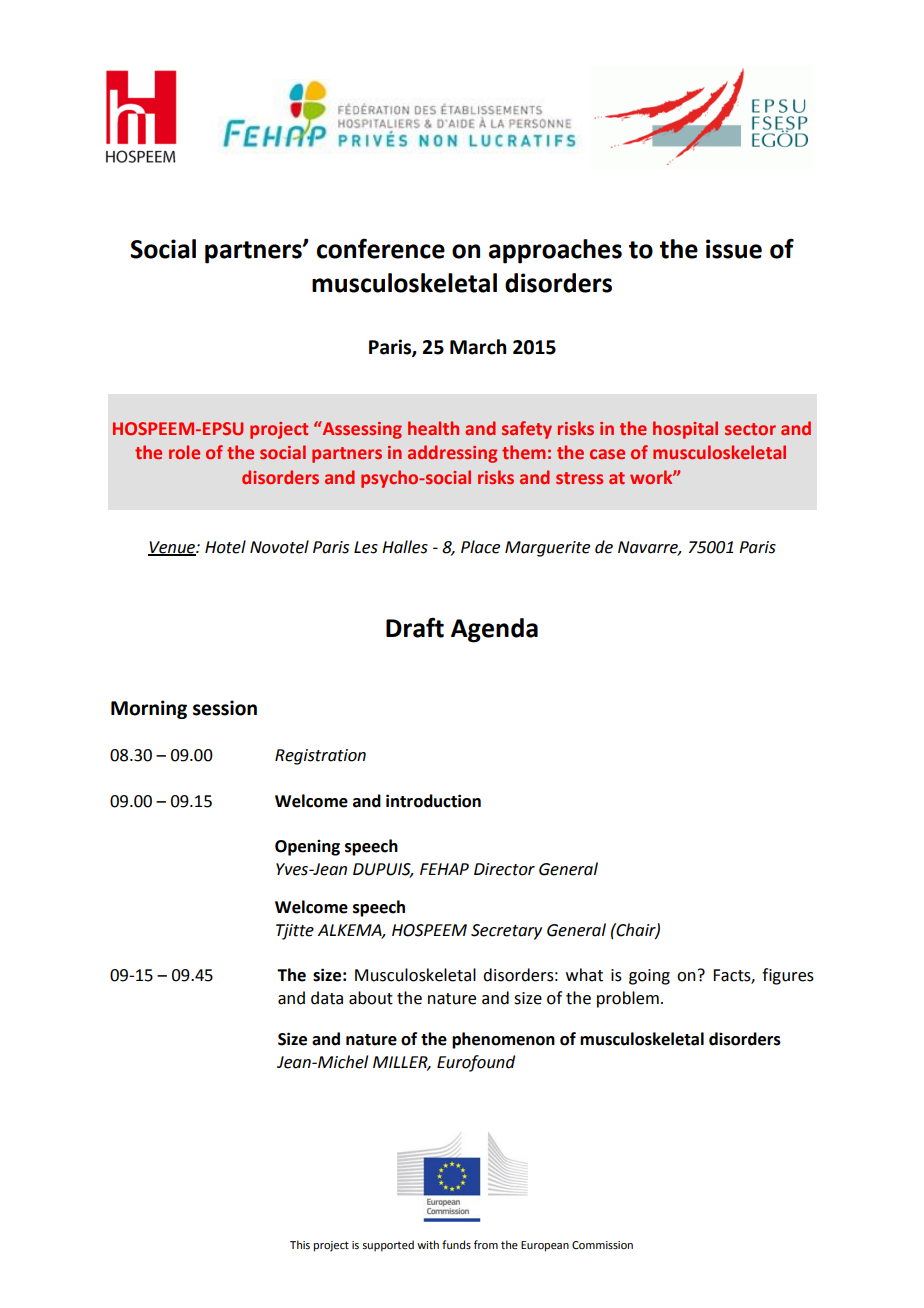 The width and height of the screenshot is (924, 1308). I want to click on Commission, so click(602, 1245).
